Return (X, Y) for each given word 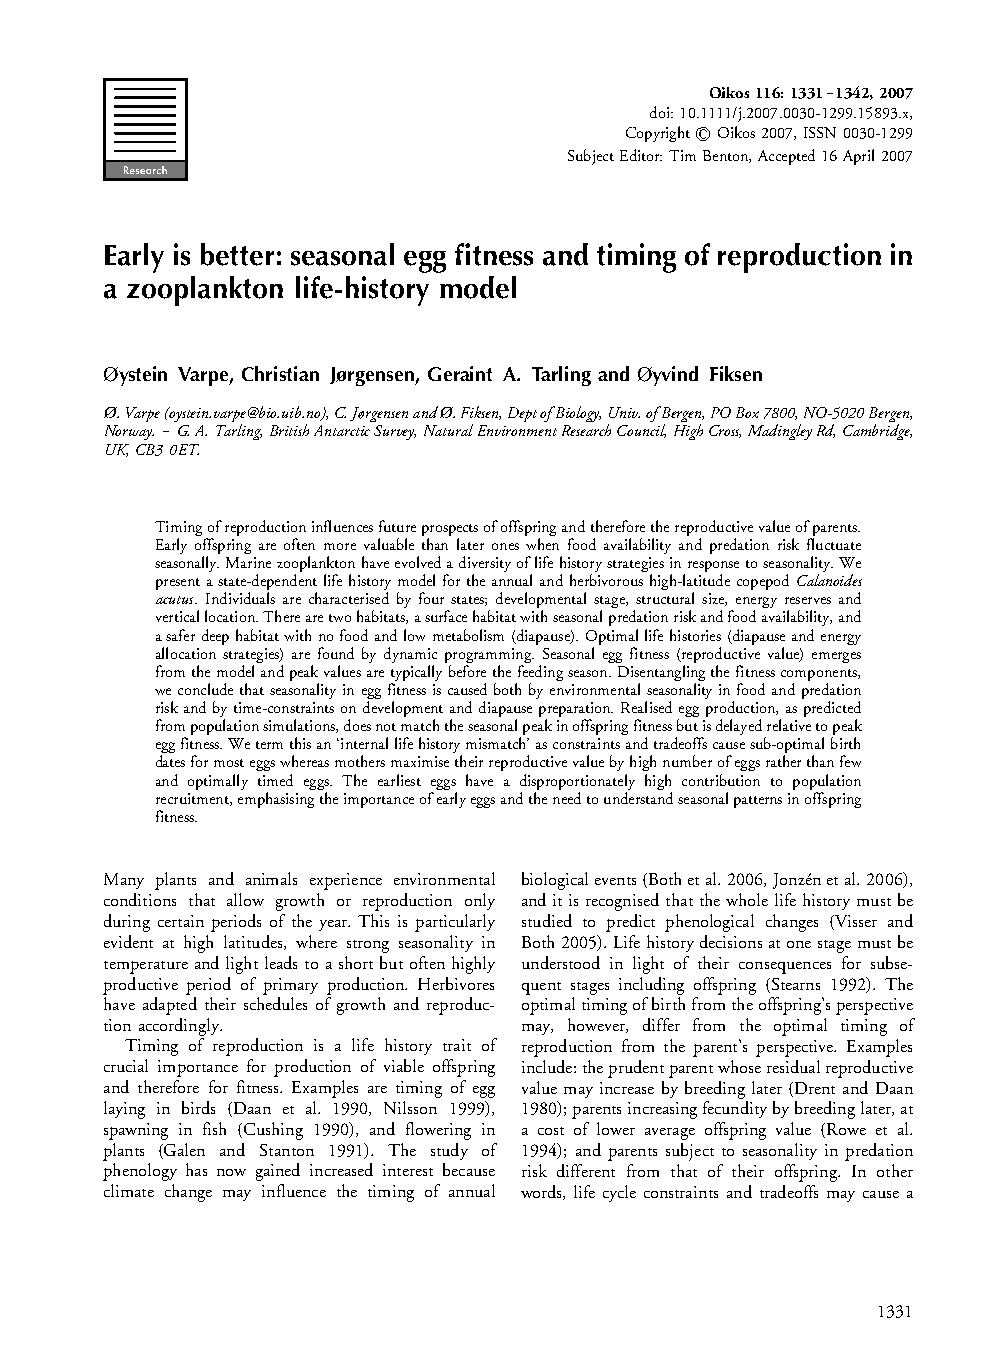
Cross (725, 431)
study (449, 1151)
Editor (641, 155)
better (237, 254)
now (231, 1172)
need (567, 798)
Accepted (786, 157)
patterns (758, 802)
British (289, 430)
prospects (450, 530)
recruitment (193, 799)
